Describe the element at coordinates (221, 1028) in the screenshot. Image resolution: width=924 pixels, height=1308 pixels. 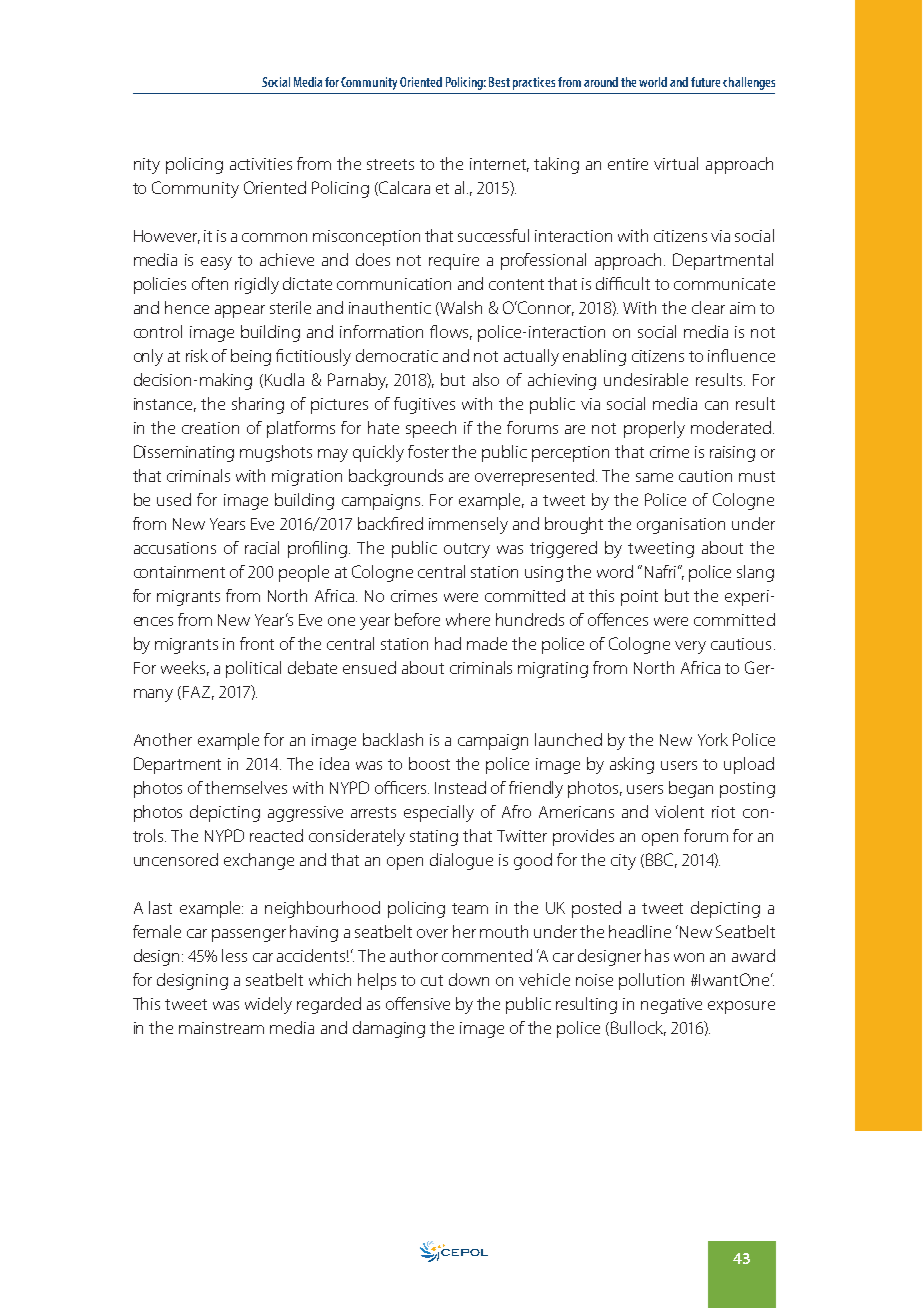
I see `mainstream` at that location.
